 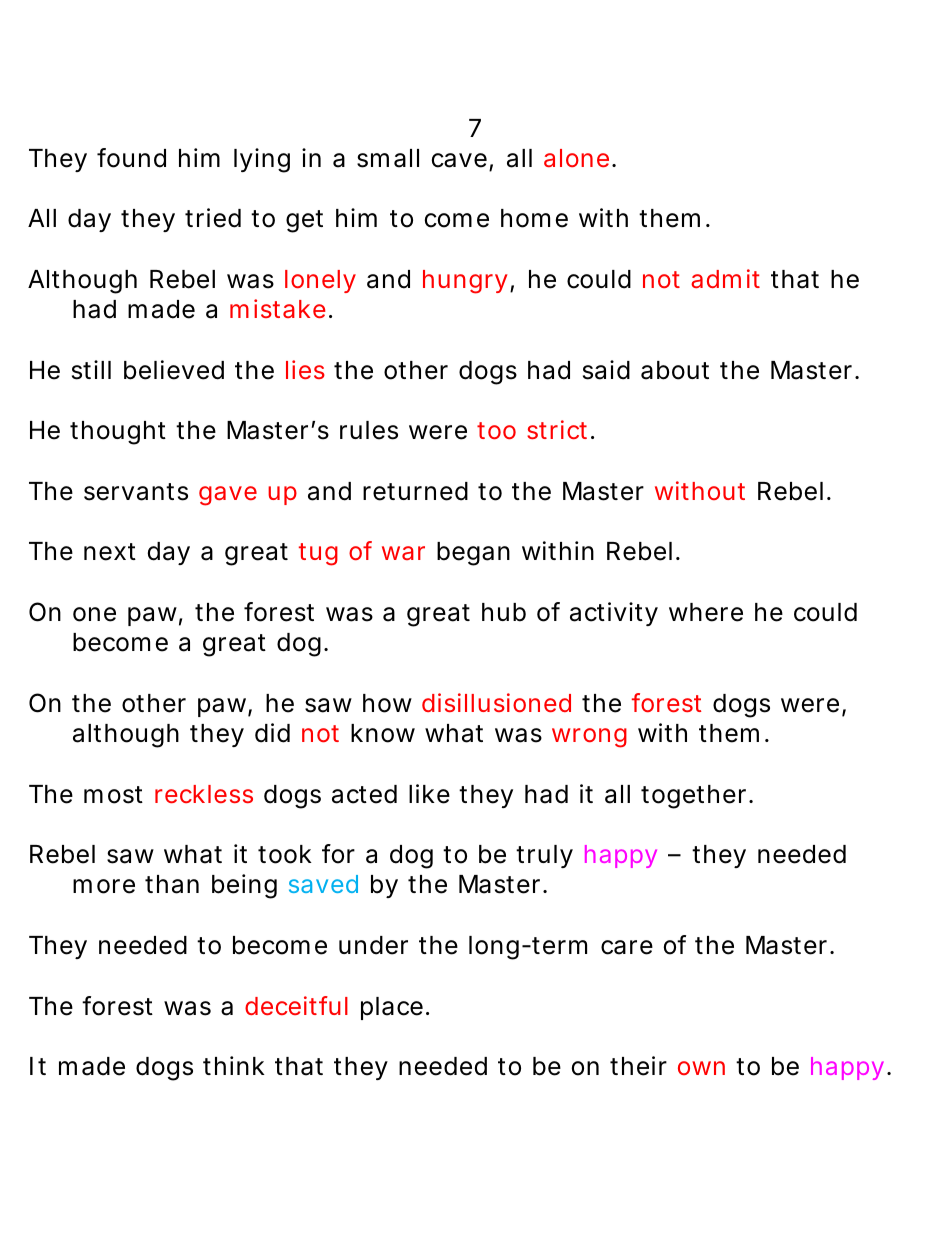 What do you see at coordinates (544, 856) in the screenshot?
I see `truly` at bounding box center [544, 856].
